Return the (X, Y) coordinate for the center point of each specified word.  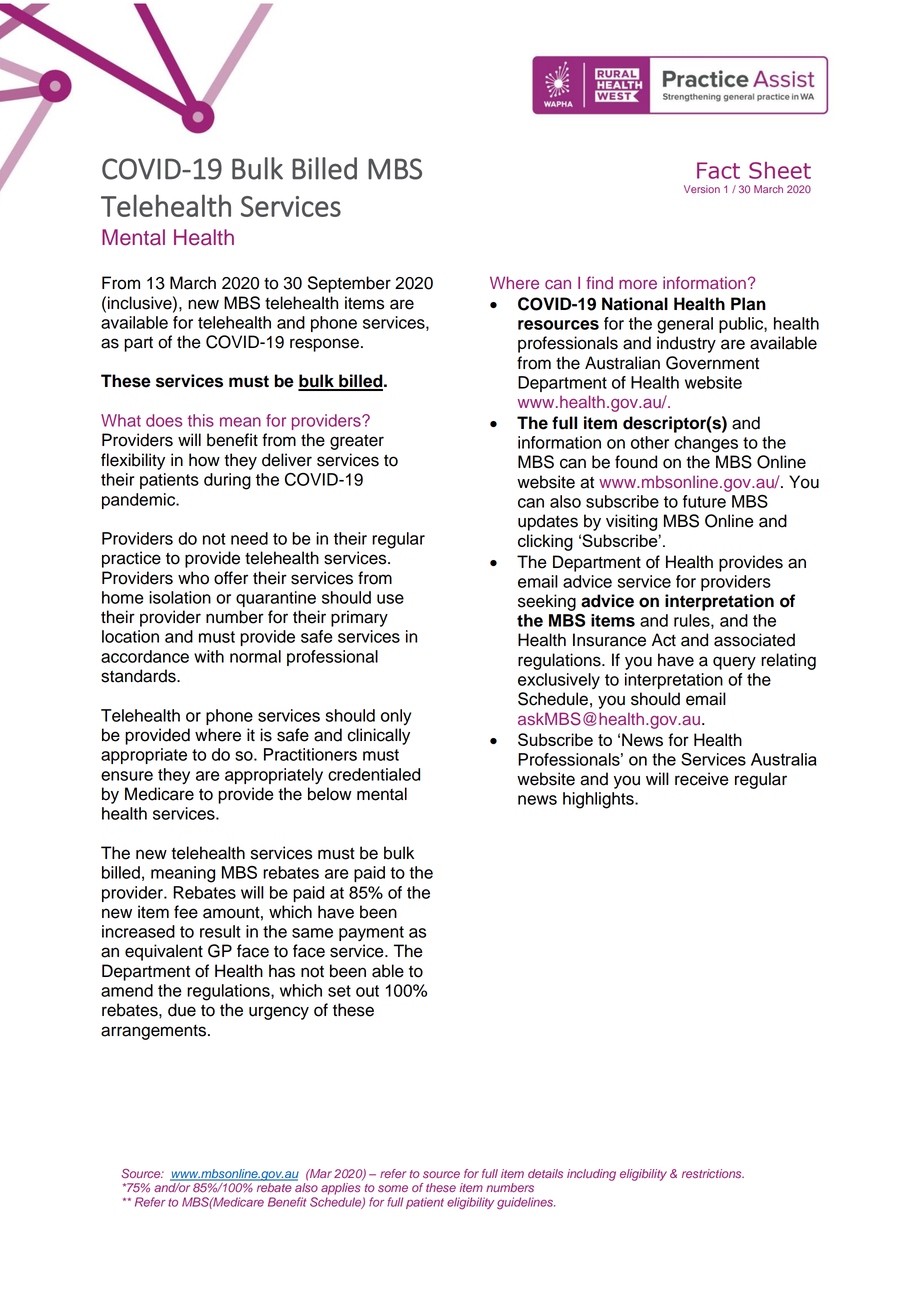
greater (357, 442)
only (396, 717)
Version (702, 189)
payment (371, 933)
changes (706, 444)
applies (340, 1189)
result (220, 931)
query (734, 663)
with (209, 656)
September (349, 284)
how (204, 460)
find (599, 282)
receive (702, 779)
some (393, 1188)
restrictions (713, 1173)
